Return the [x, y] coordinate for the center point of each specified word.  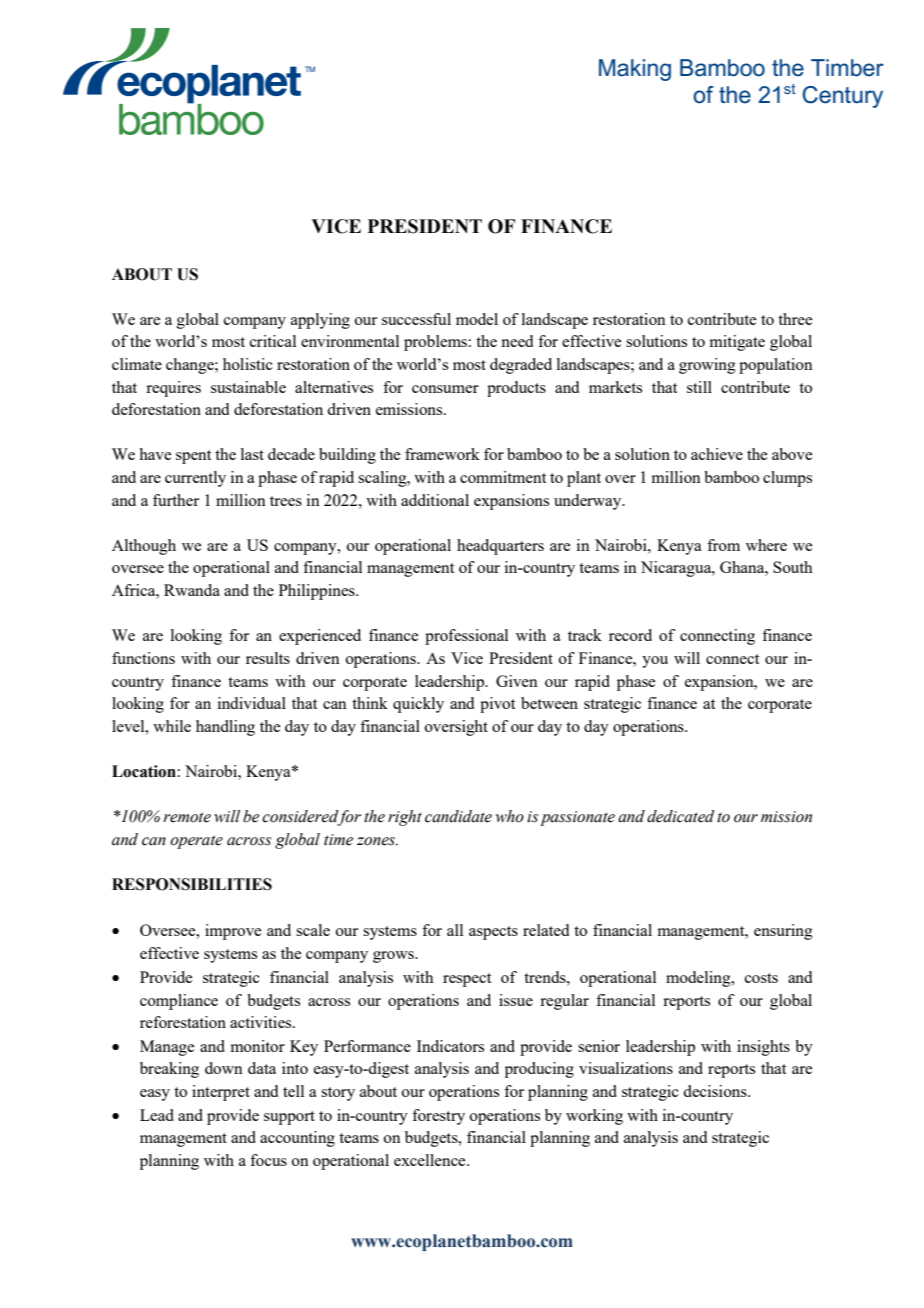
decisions [716, 1091]
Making [635, 70]
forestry [438, 1117]
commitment [503, 477]
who [510, 816]
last [252, 454]
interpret [221, 1093]
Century [843, 97]
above [792, 454]
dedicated [681, 816]
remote [187, 817]
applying [320, 321]
